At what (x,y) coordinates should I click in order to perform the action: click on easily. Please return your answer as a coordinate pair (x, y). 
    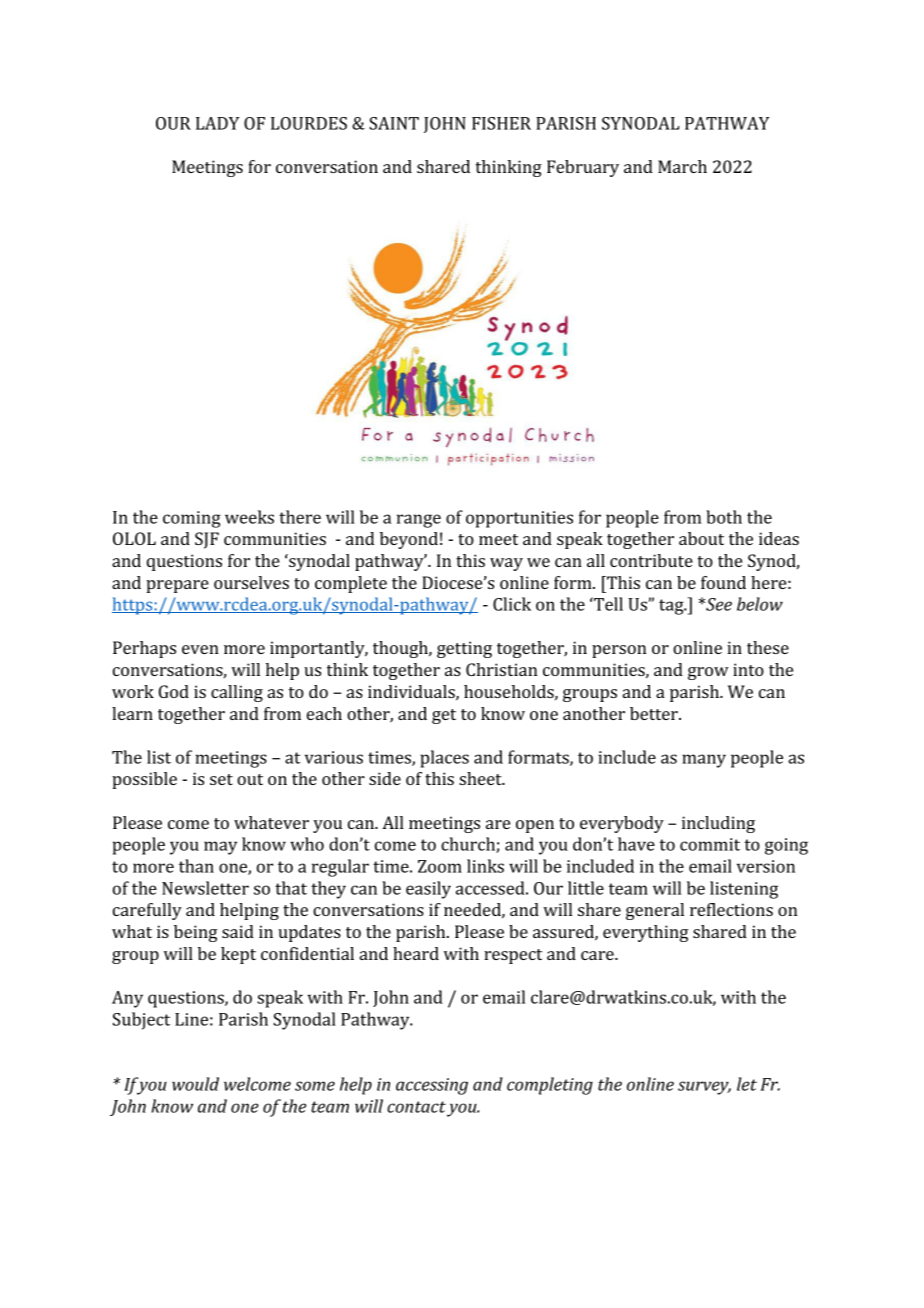
    Looking at the image, I should click on (428, 890).
